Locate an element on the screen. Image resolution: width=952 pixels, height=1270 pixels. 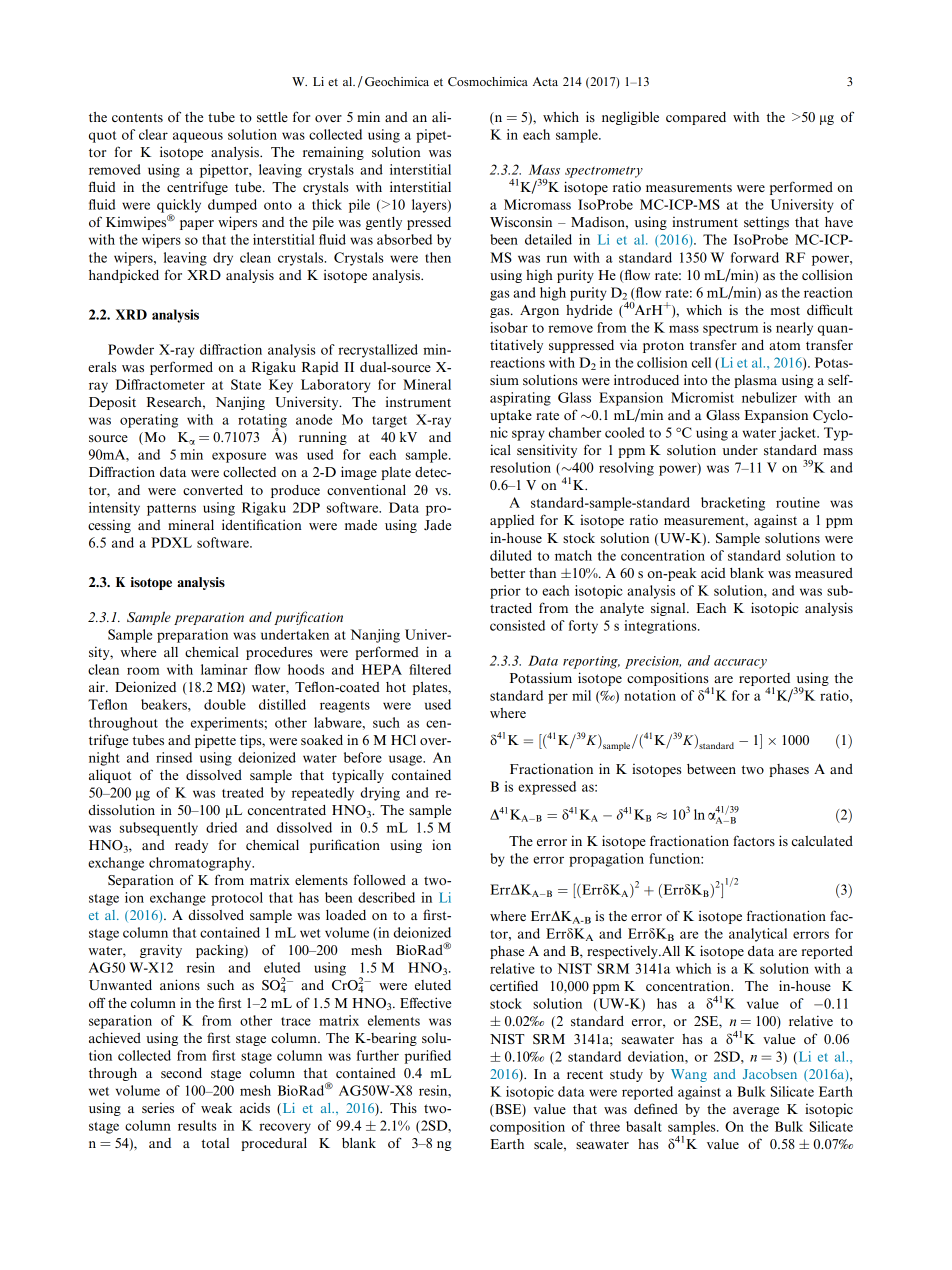
Powder is located at coordinates (131, 349).
